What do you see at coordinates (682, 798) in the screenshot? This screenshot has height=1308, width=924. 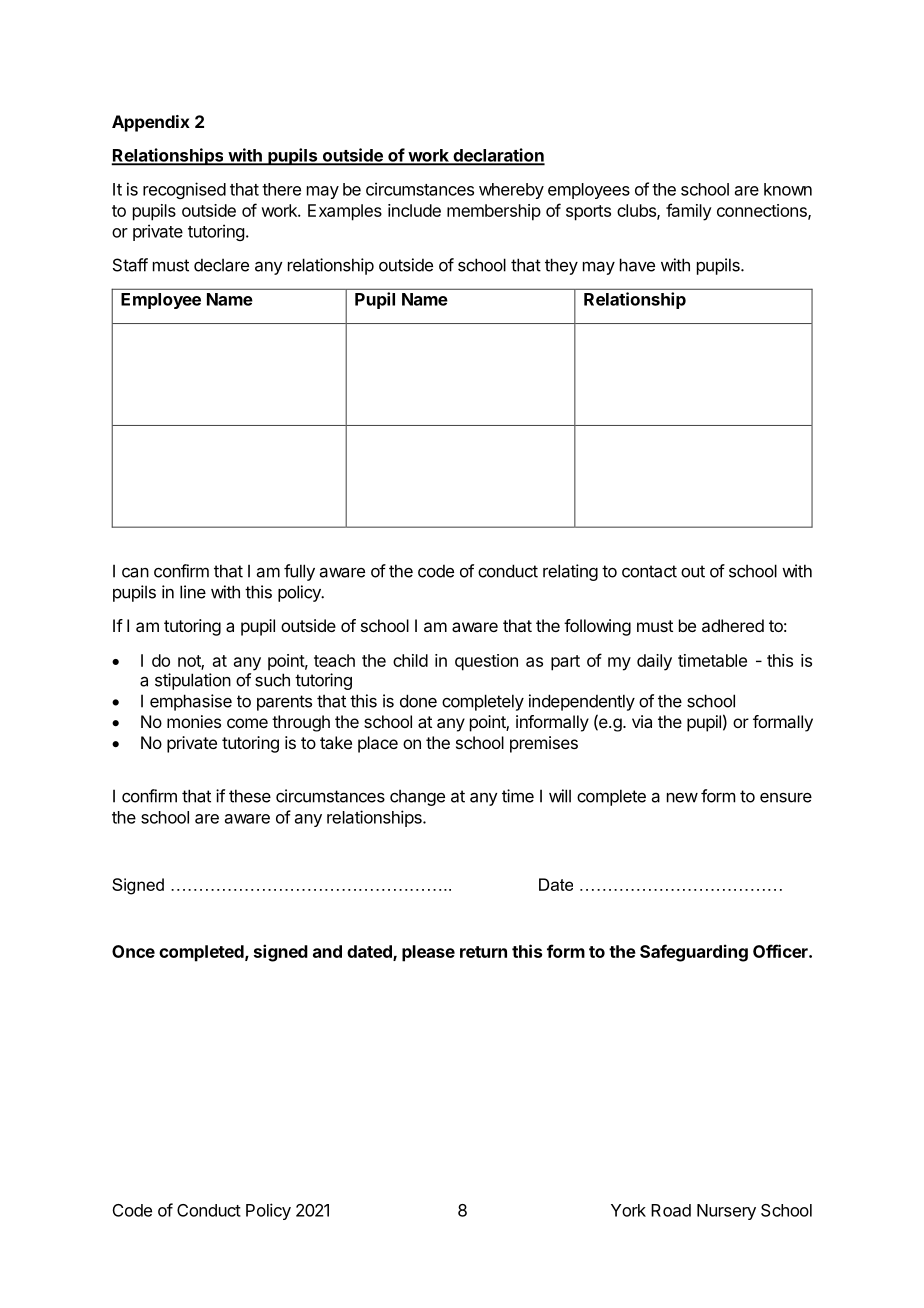 I see `new` at bounding box center [682, 798].
